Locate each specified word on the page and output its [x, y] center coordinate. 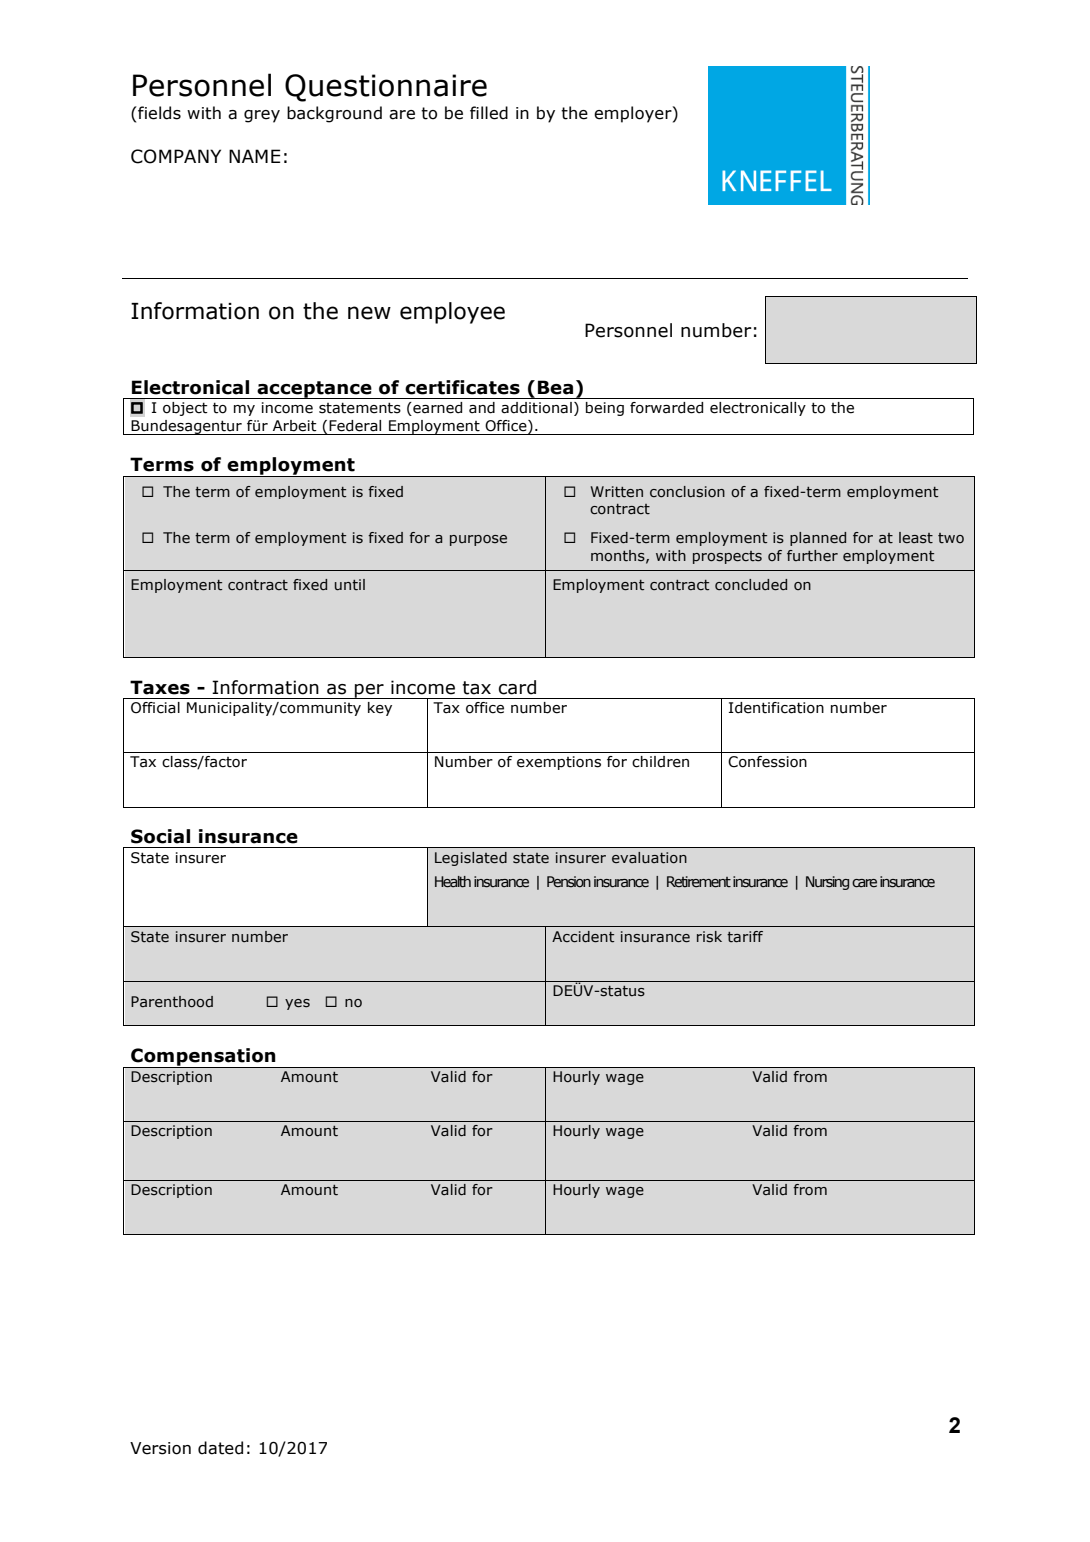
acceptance [314, 390]
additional [536, 408]
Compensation [203, 1058]
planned [818, 539]
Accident [583, 937]
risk [709, 937]
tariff [745, 937]
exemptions [559, 763]
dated [220, 1448]
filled [489, 113]
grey [262, 116]
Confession [767, 762]
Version [160, 1448]
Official [155, 708]
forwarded [666, 408]
